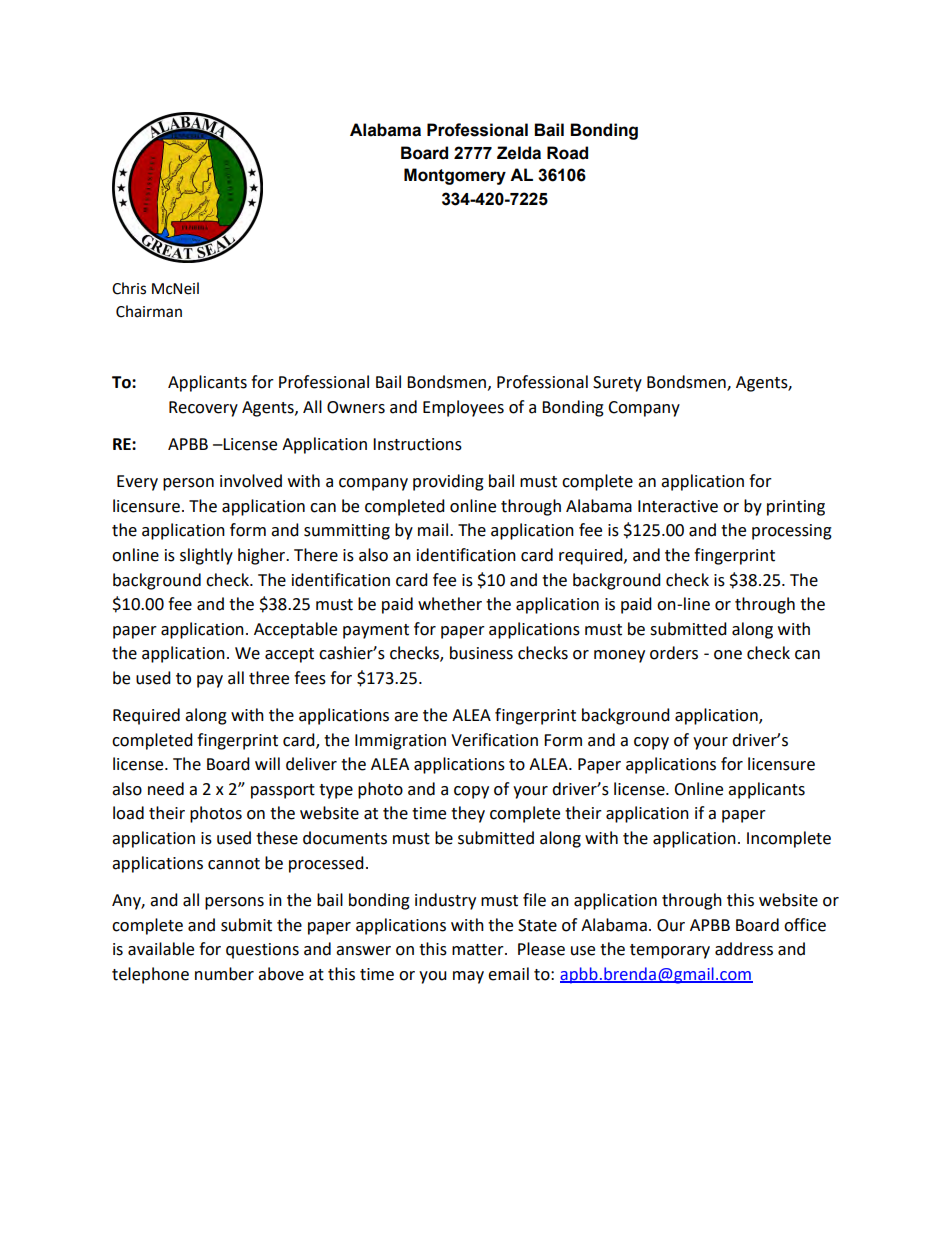  Describe the element at coordinates (744, 949) in the image. I see `address` at that location.
